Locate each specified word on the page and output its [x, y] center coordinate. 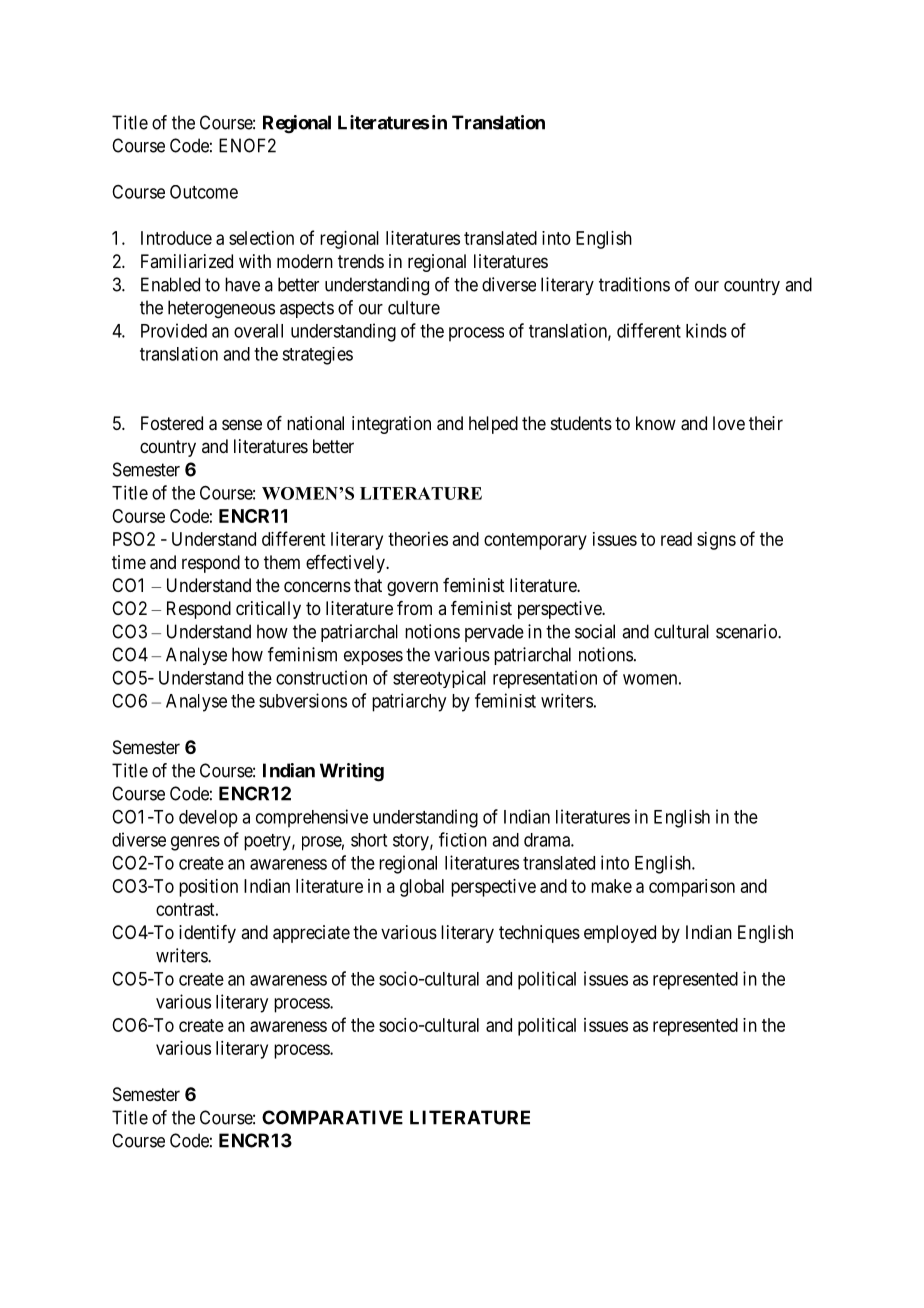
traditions [634, 284]
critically [268, 610]
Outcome [204, 192]
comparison [692, 888]
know [656, 423]
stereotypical [439, 679]
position [208, 888]
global [422, 888]
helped [493, 425]
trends [361, 261]
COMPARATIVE [332, 1117]
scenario [747, 631]
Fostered [172, 423]
